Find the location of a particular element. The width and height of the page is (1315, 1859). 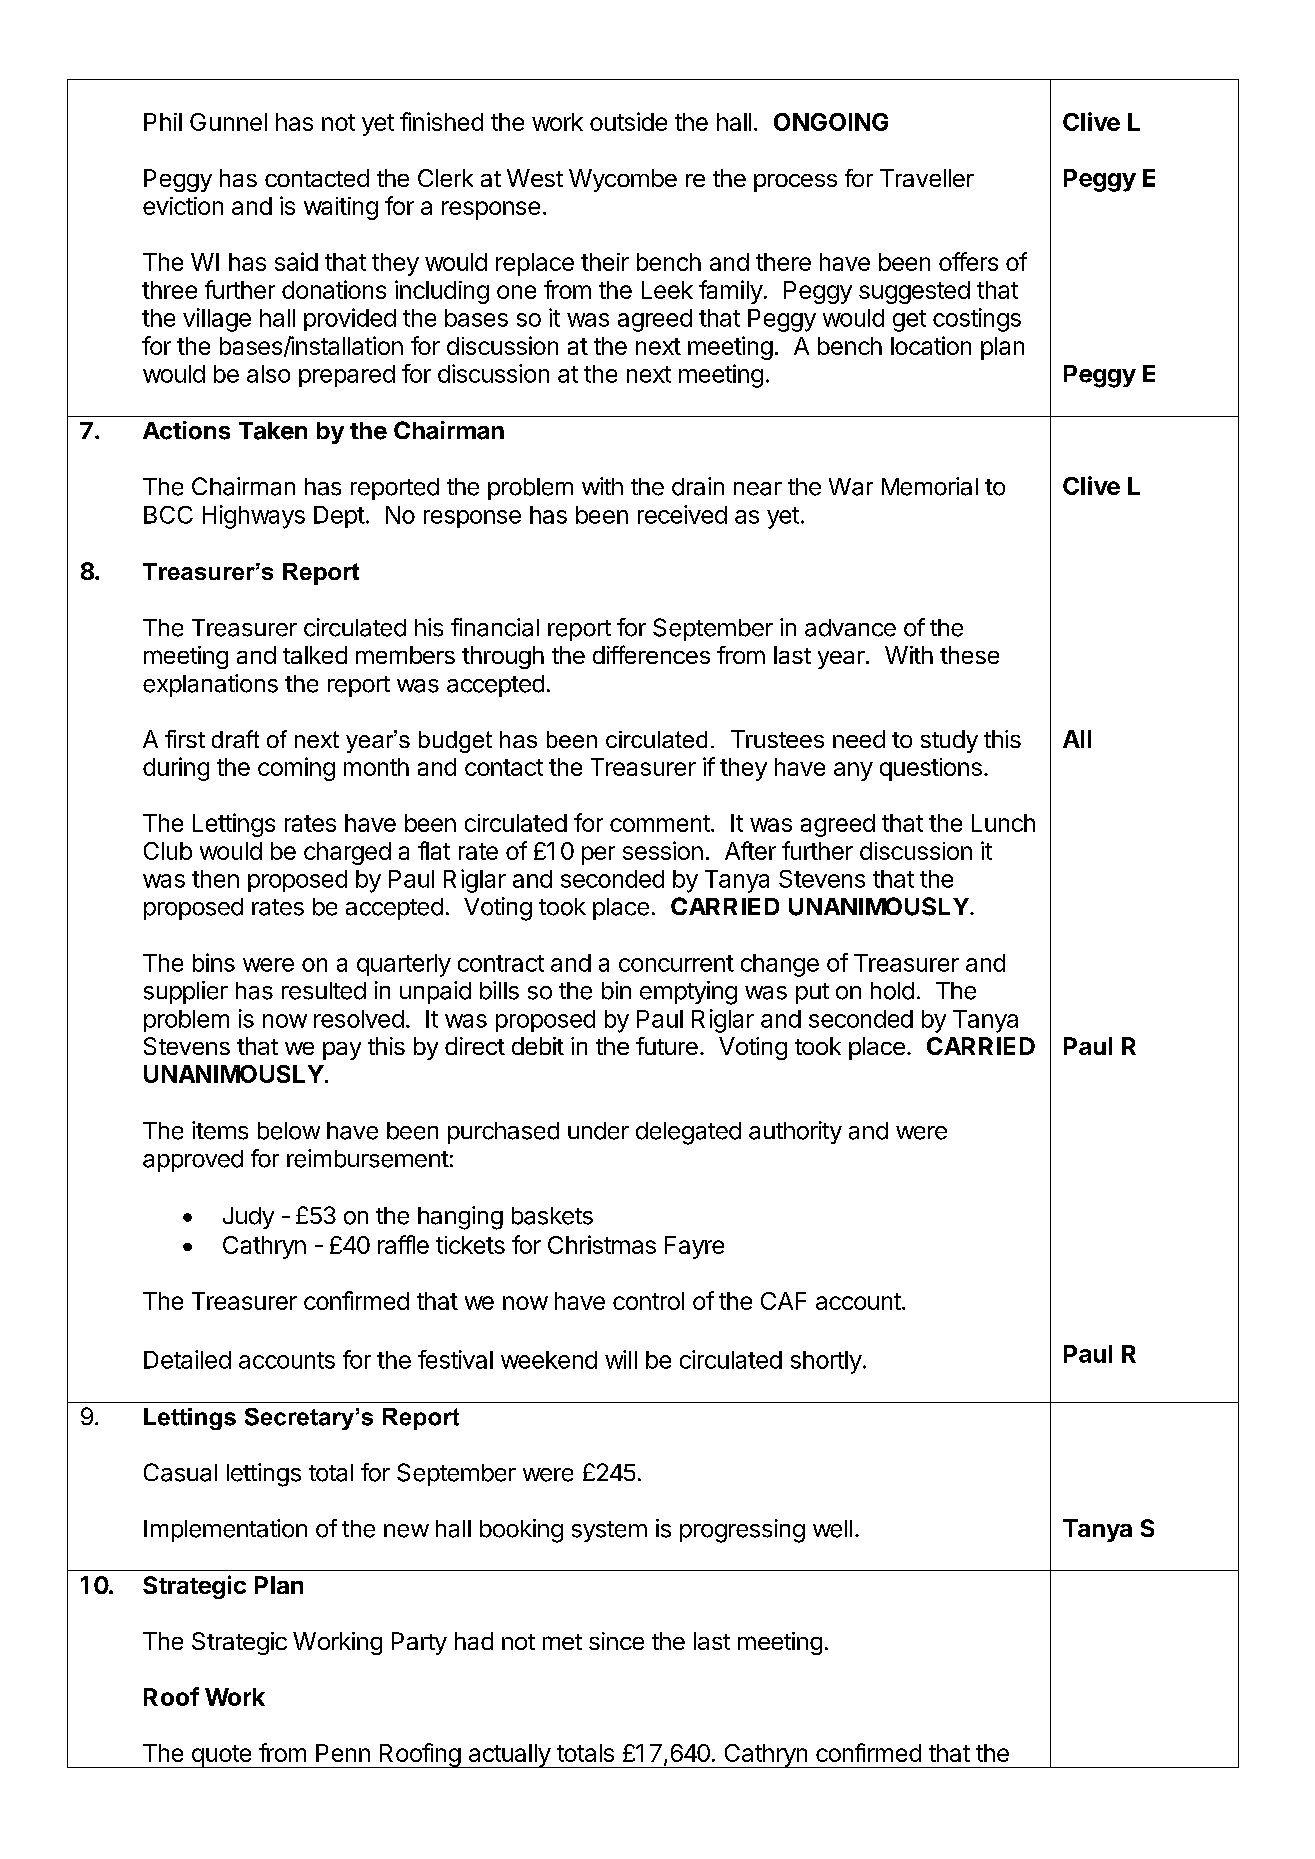

Christmas is located at coordinates (602, 1244).
